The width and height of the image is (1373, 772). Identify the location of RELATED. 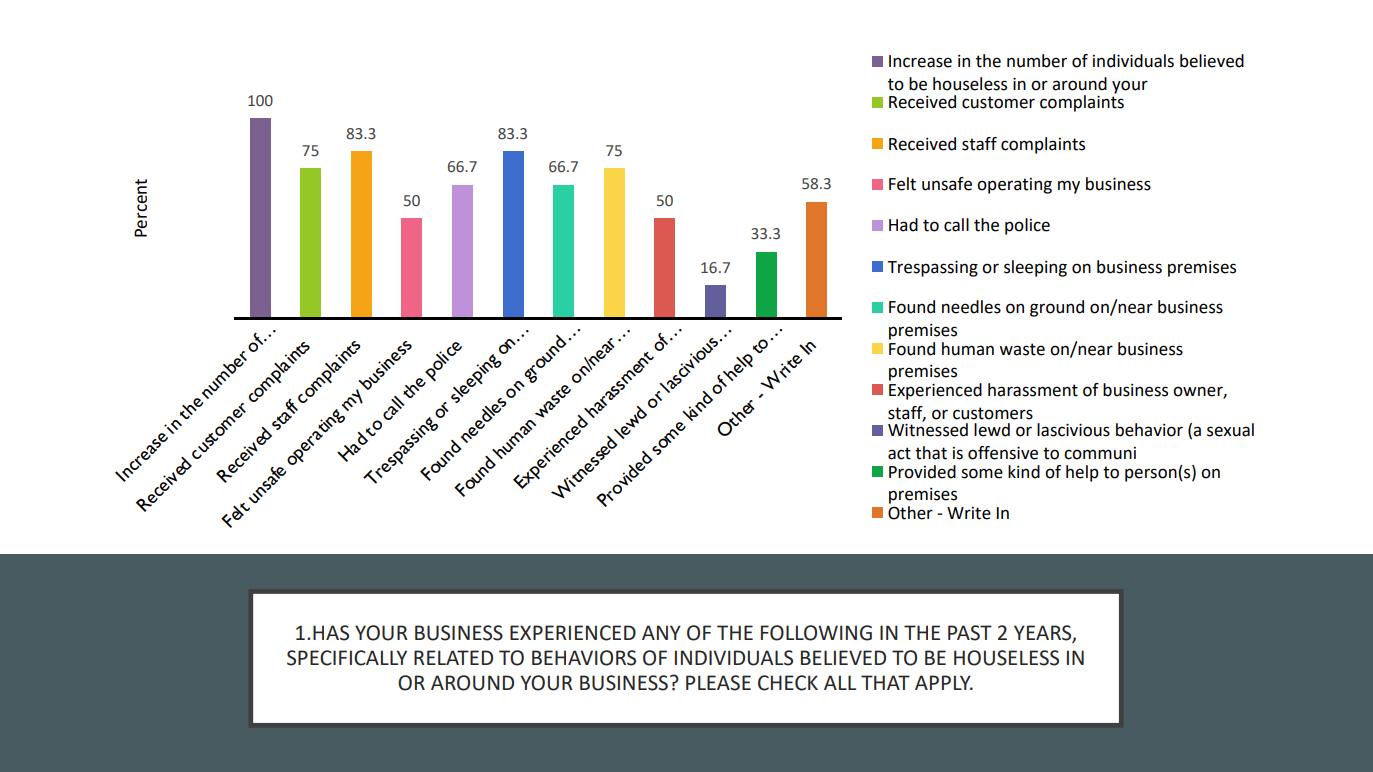
(453, 657).
